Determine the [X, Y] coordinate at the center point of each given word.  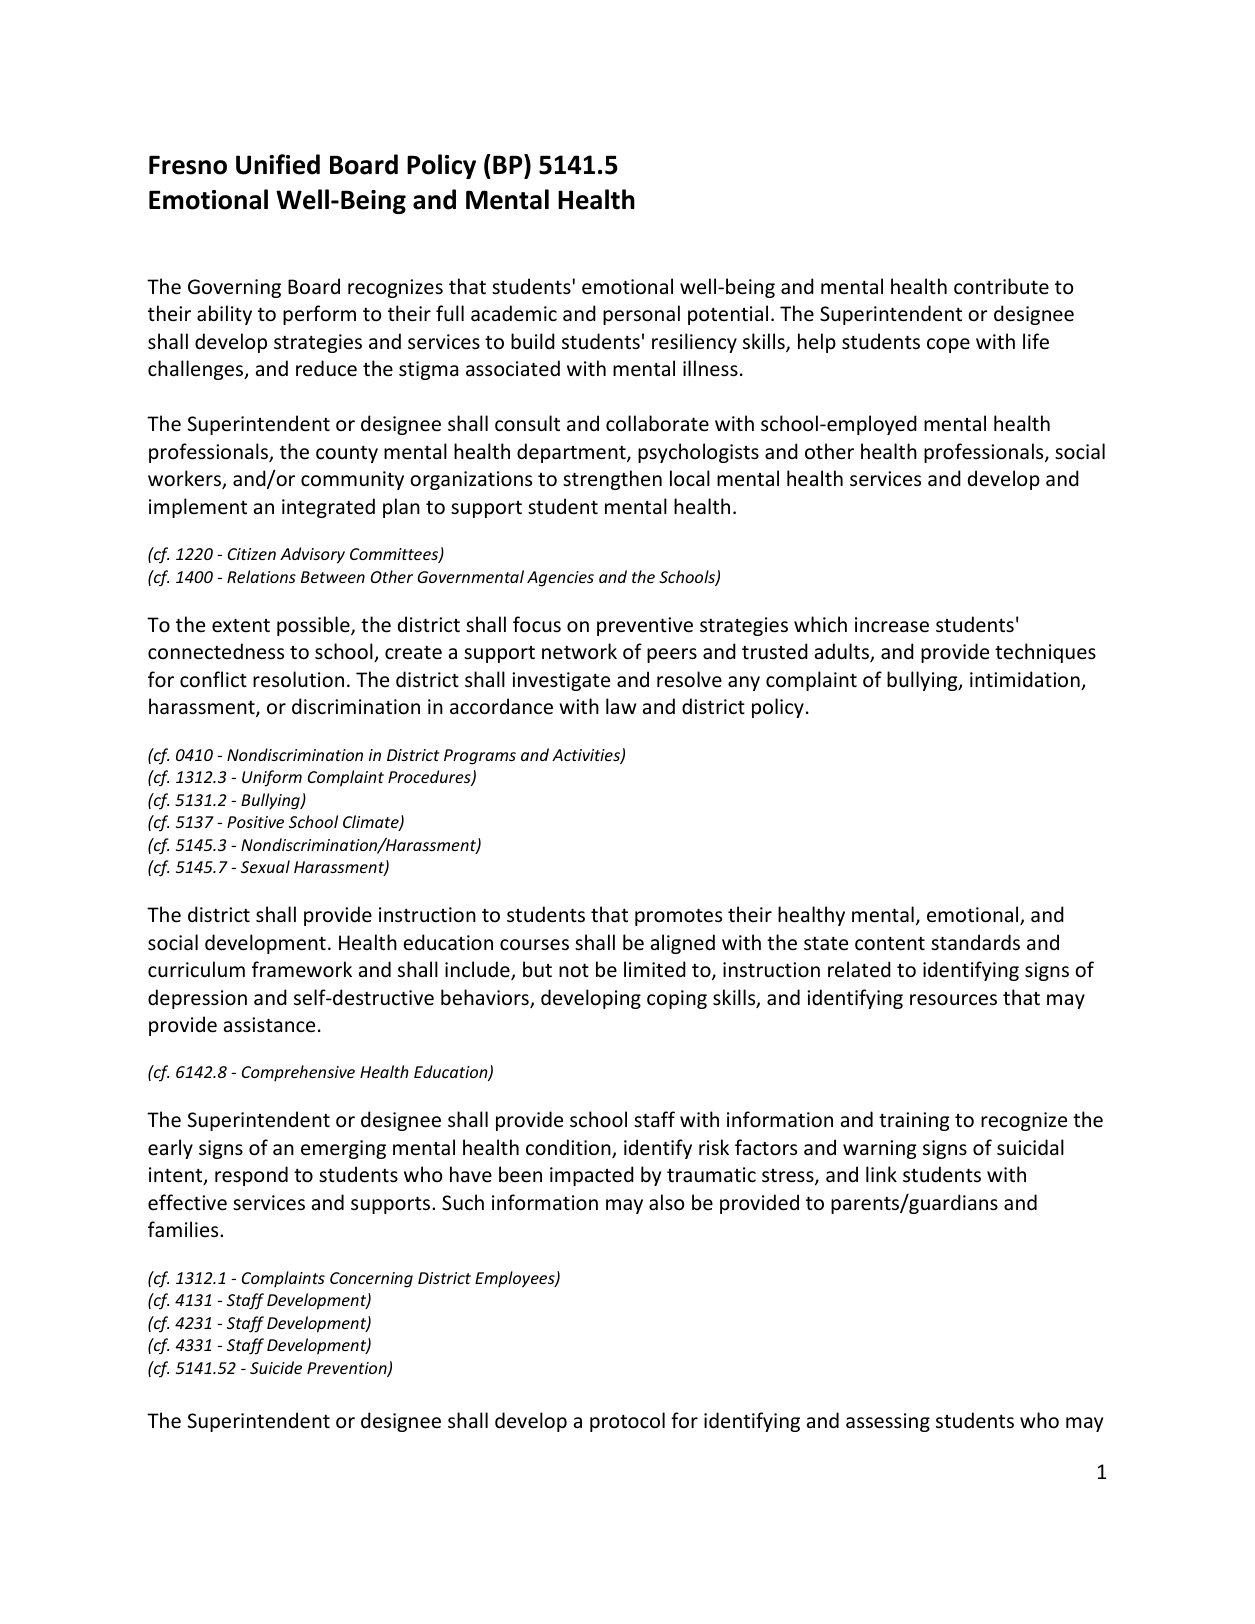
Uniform [272, 778]
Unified [278, 164]
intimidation [1026, 680]
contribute [1001, 286]
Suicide [276, 1367]
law [621, 706]
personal [641, 315]
